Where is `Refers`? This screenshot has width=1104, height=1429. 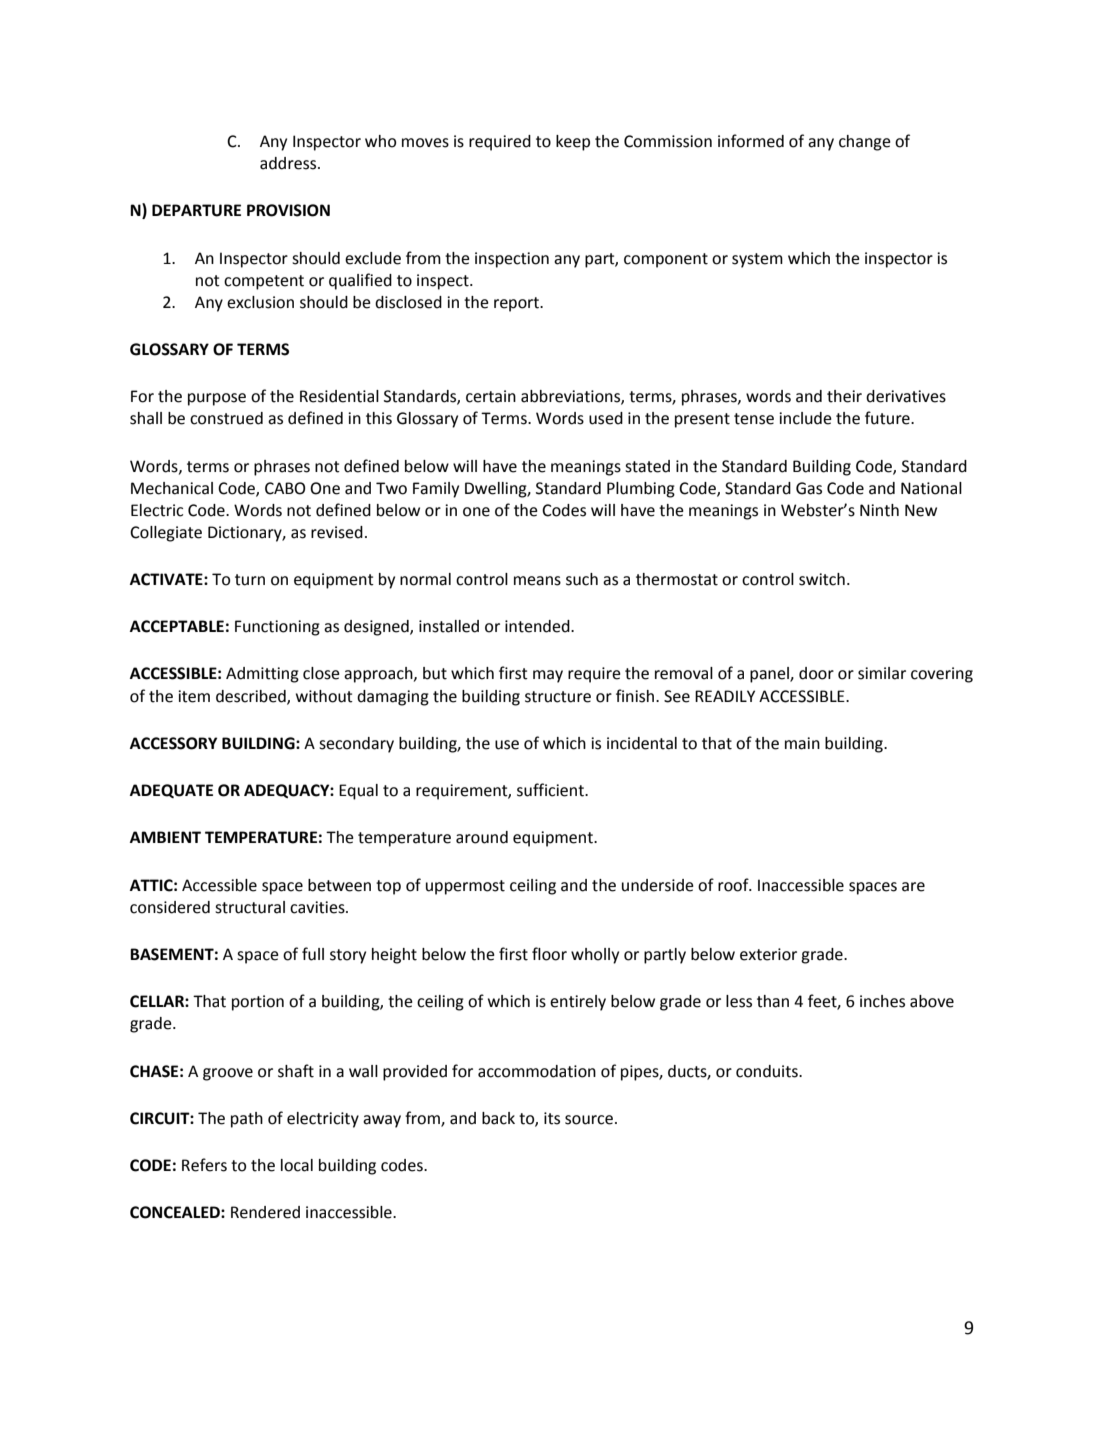
Refers is located at coordinates (204, 1165).
